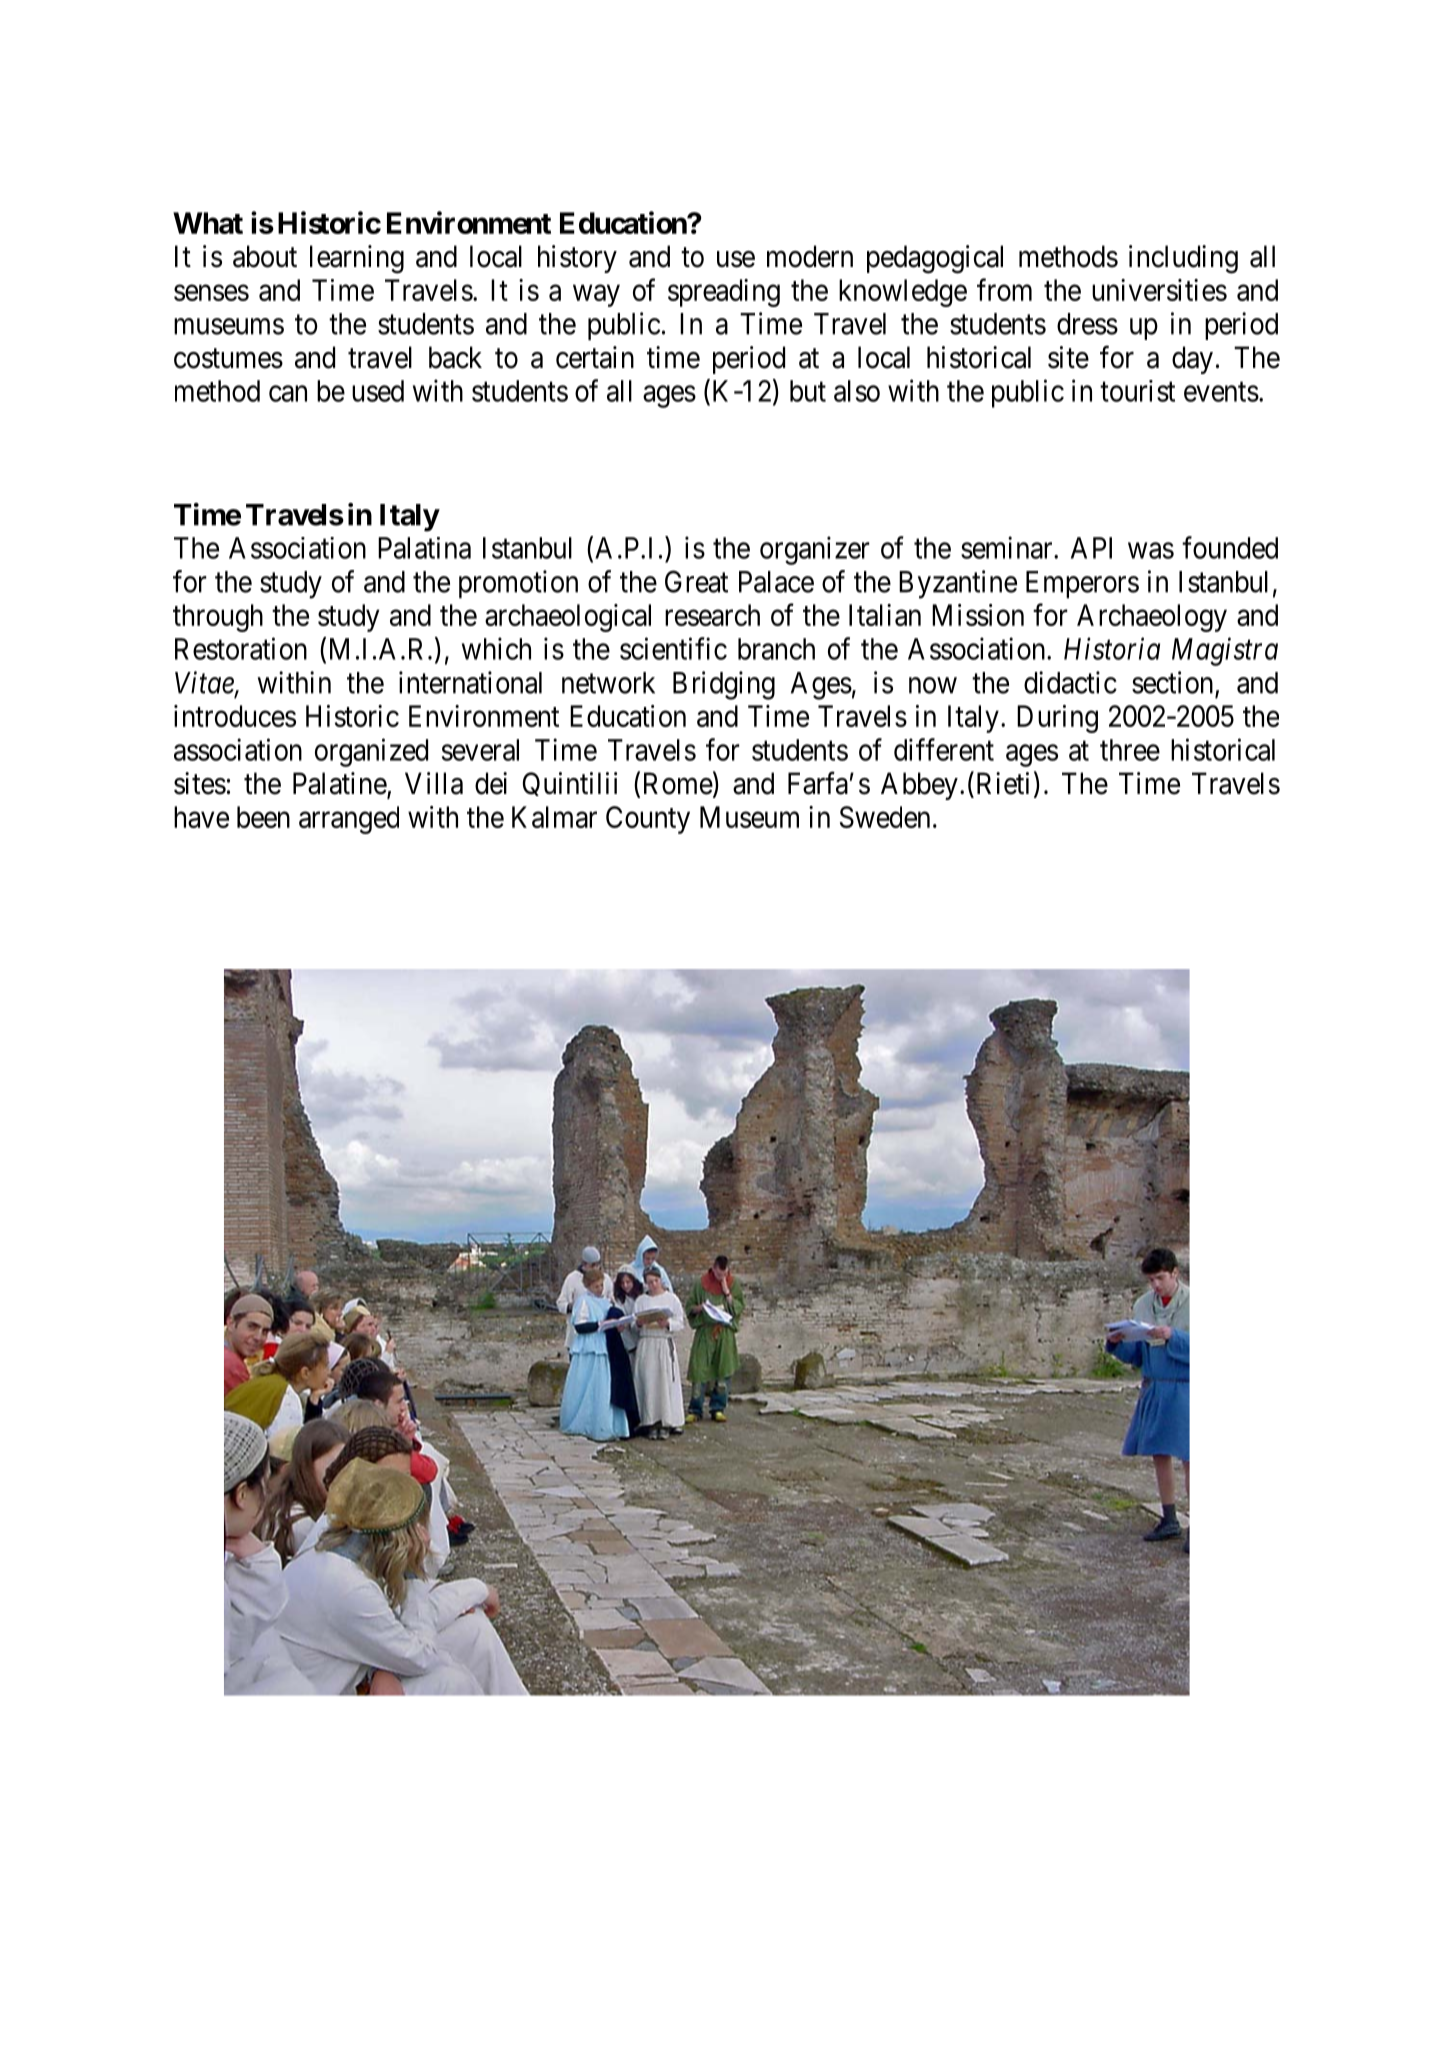 The width and height of the screenshot is (1451, 2053). I want to click on modern, so click(810, 256).
